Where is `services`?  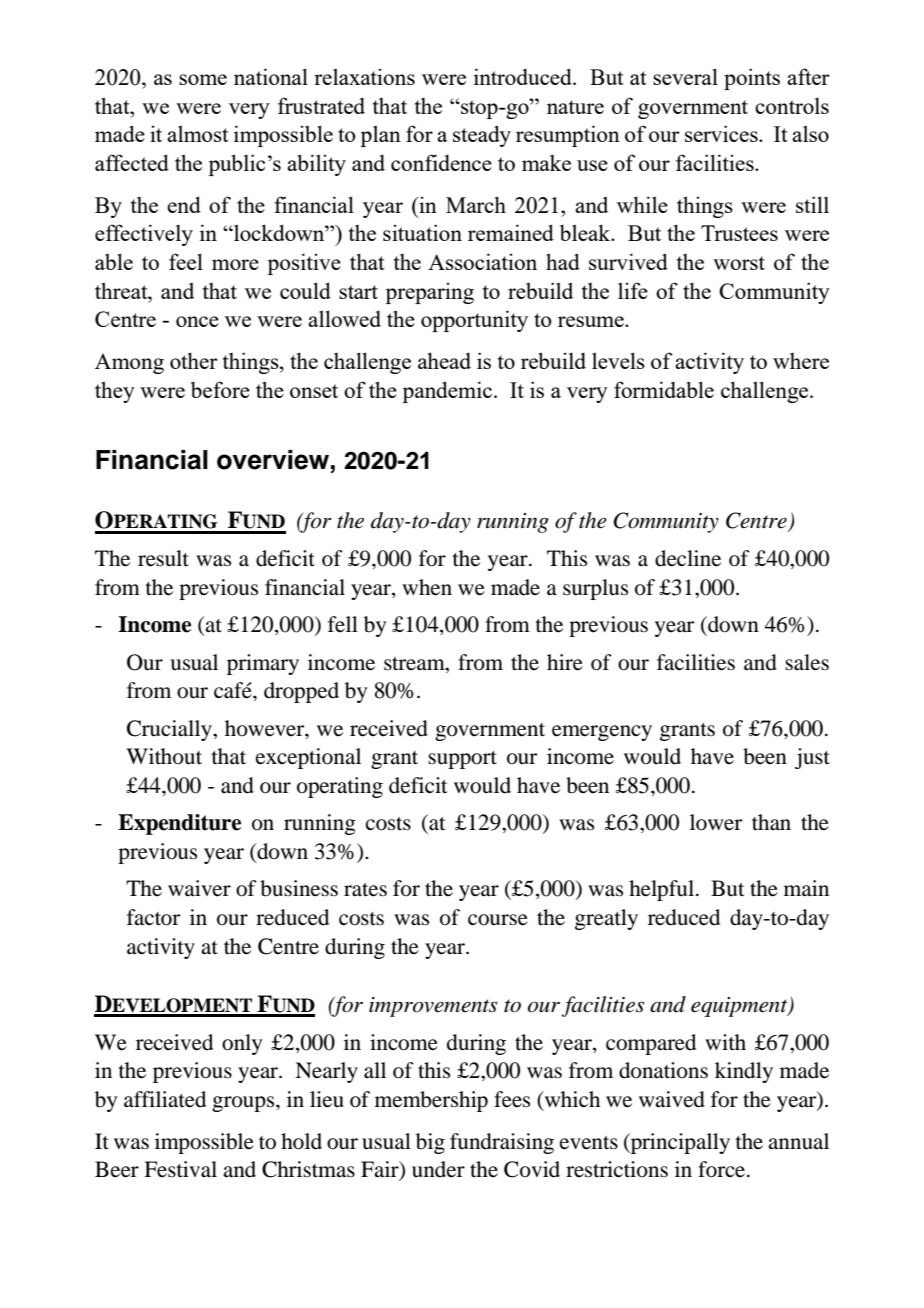 services is located at coordinates (722, 133).
